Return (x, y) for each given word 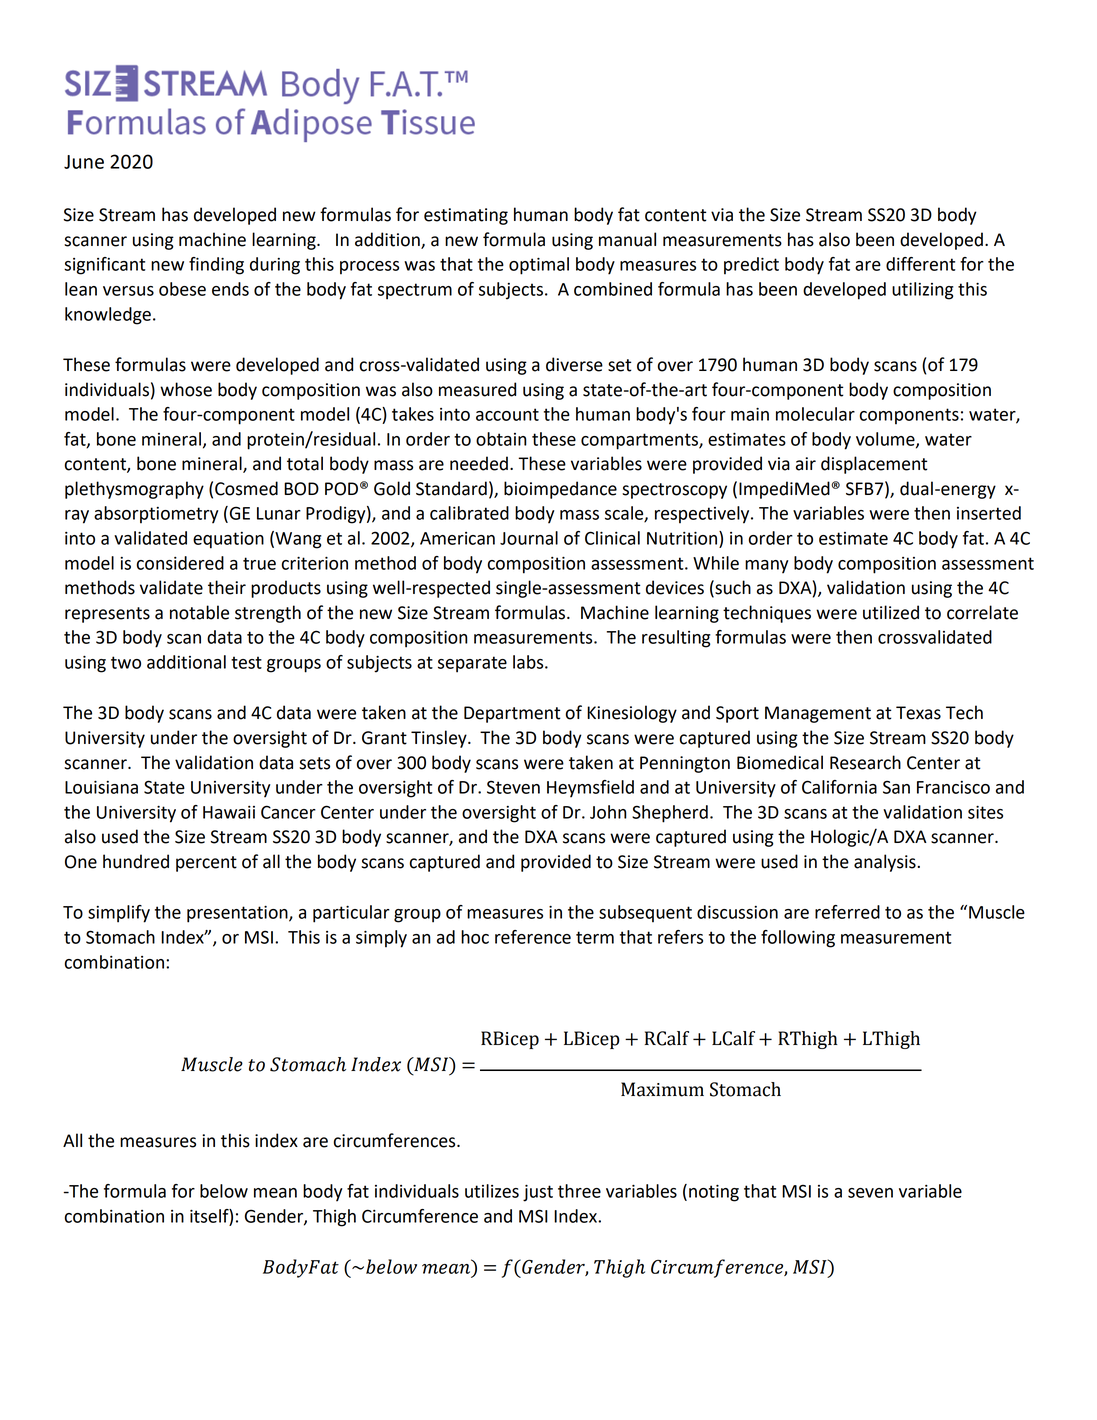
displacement (874, 465)
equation (228, 540)
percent (206, 864)
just (538, 1193)
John (608, 812)
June (84, 162)
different (920, 264)
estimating (466, 216)
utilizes (492, 1191)
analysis (886, 863)
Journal (529, 538)
